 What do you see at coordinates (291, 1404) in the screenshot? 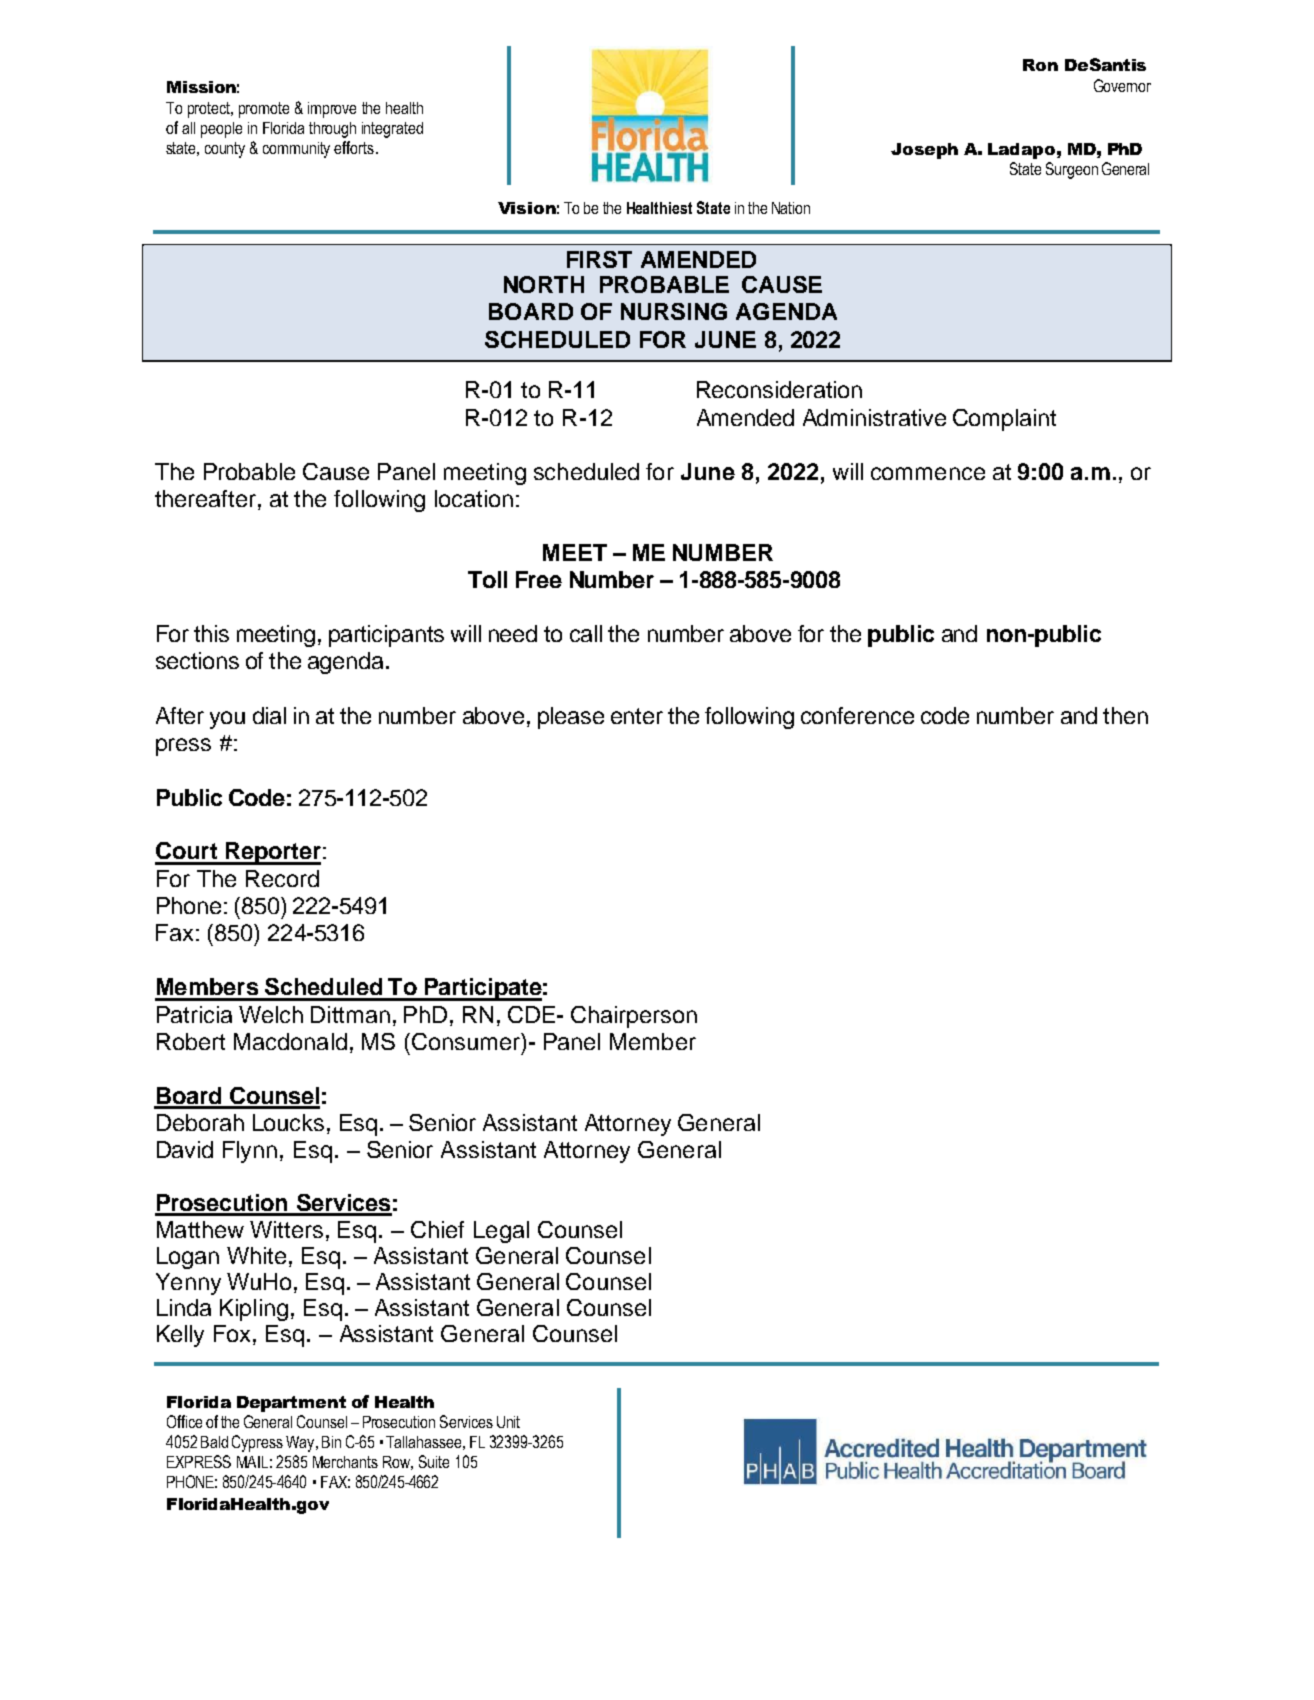
I see `Department` at bounding box center [291, 1404].
